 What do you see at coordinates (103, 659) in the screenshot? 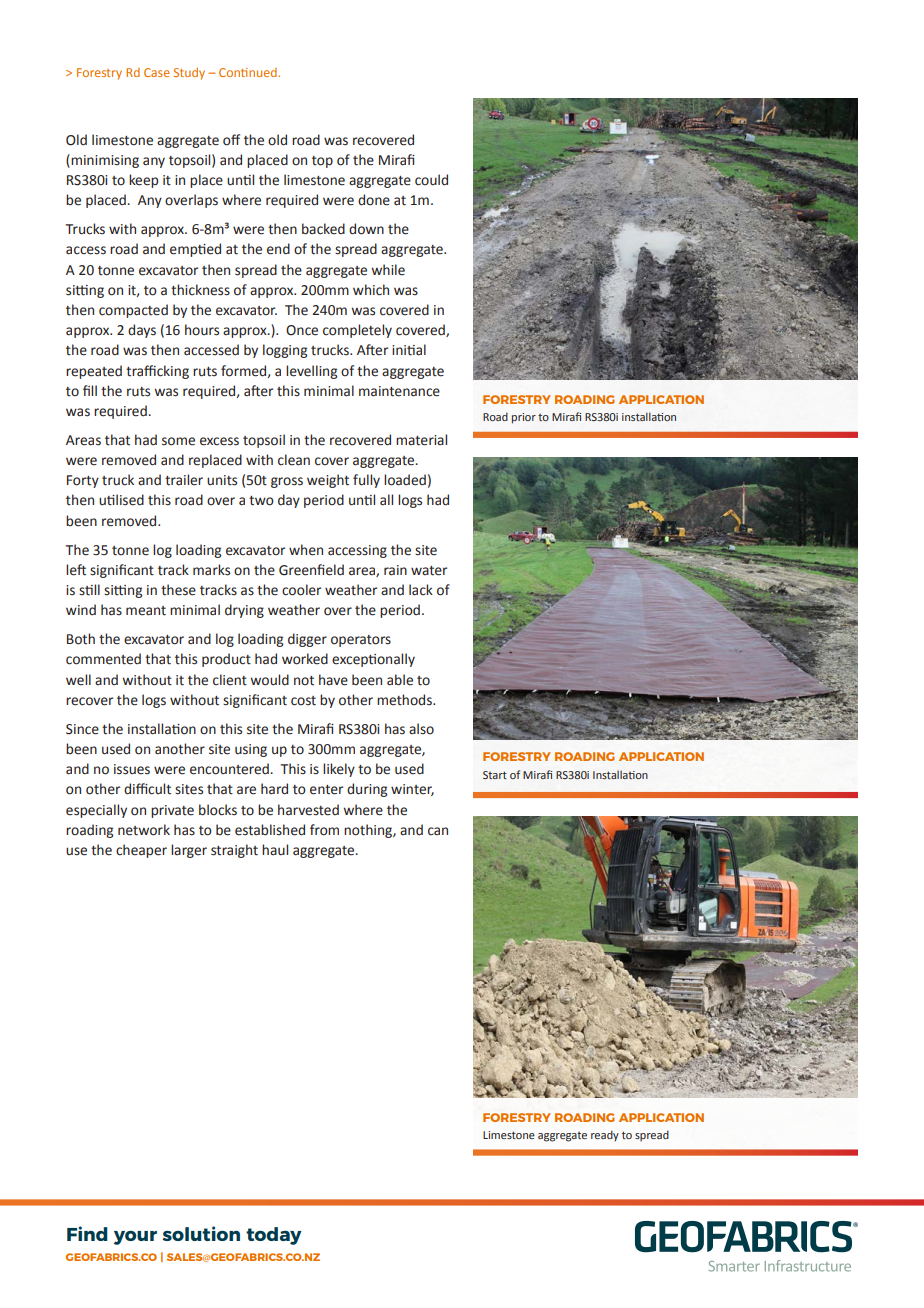
I see `commented` at bounding box center [103, 659].
